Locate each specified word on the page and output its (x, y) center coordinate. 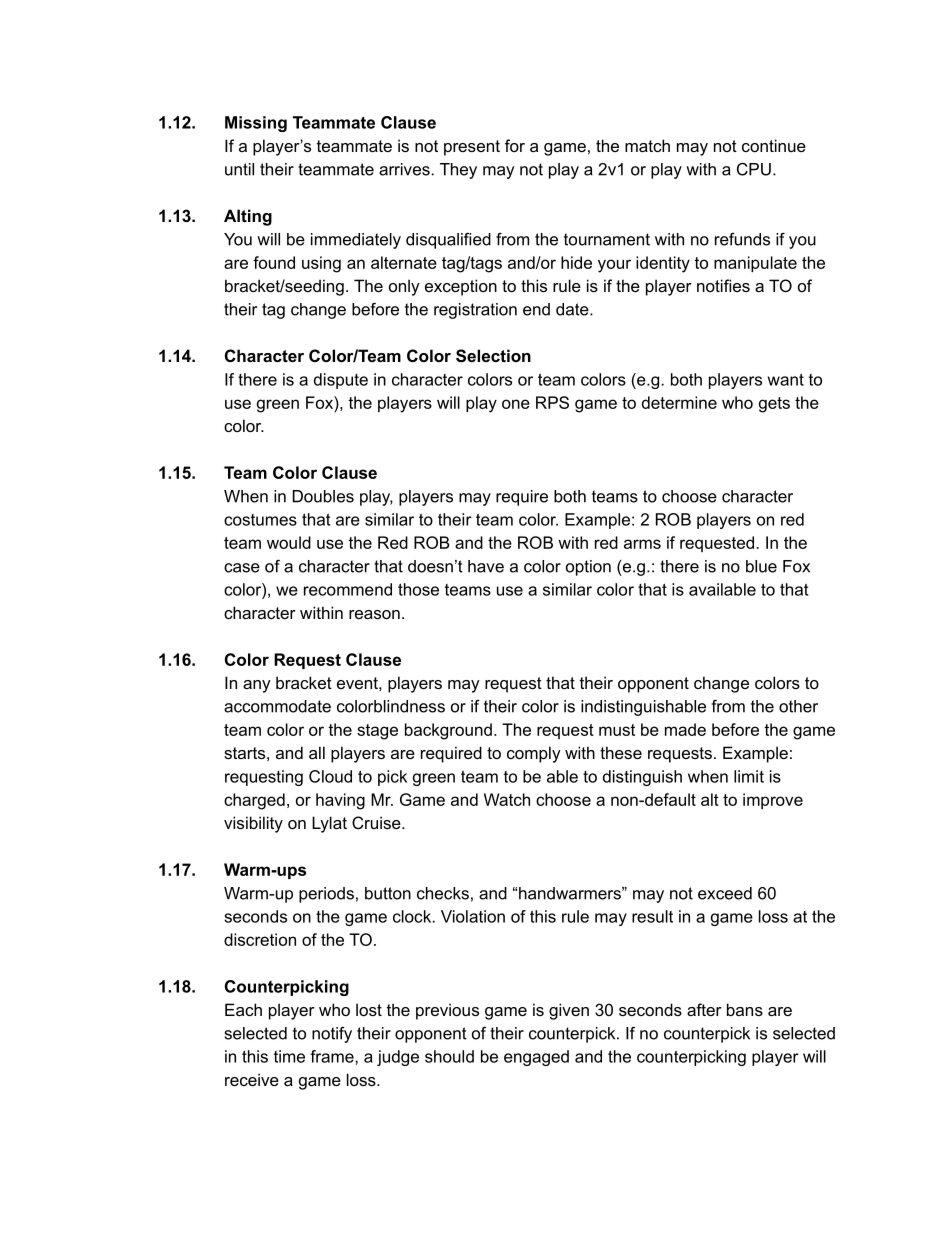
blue (761, 566)
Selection (493, 356)
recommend (348, 589)
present (472, 148)
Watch (507, 799)
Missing (256, 124)
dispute (341, 381)
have (486, 566)
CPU (754, 169)
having (340, 801)
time (289, 1056)
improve (773, 801)
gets (774, 405)
